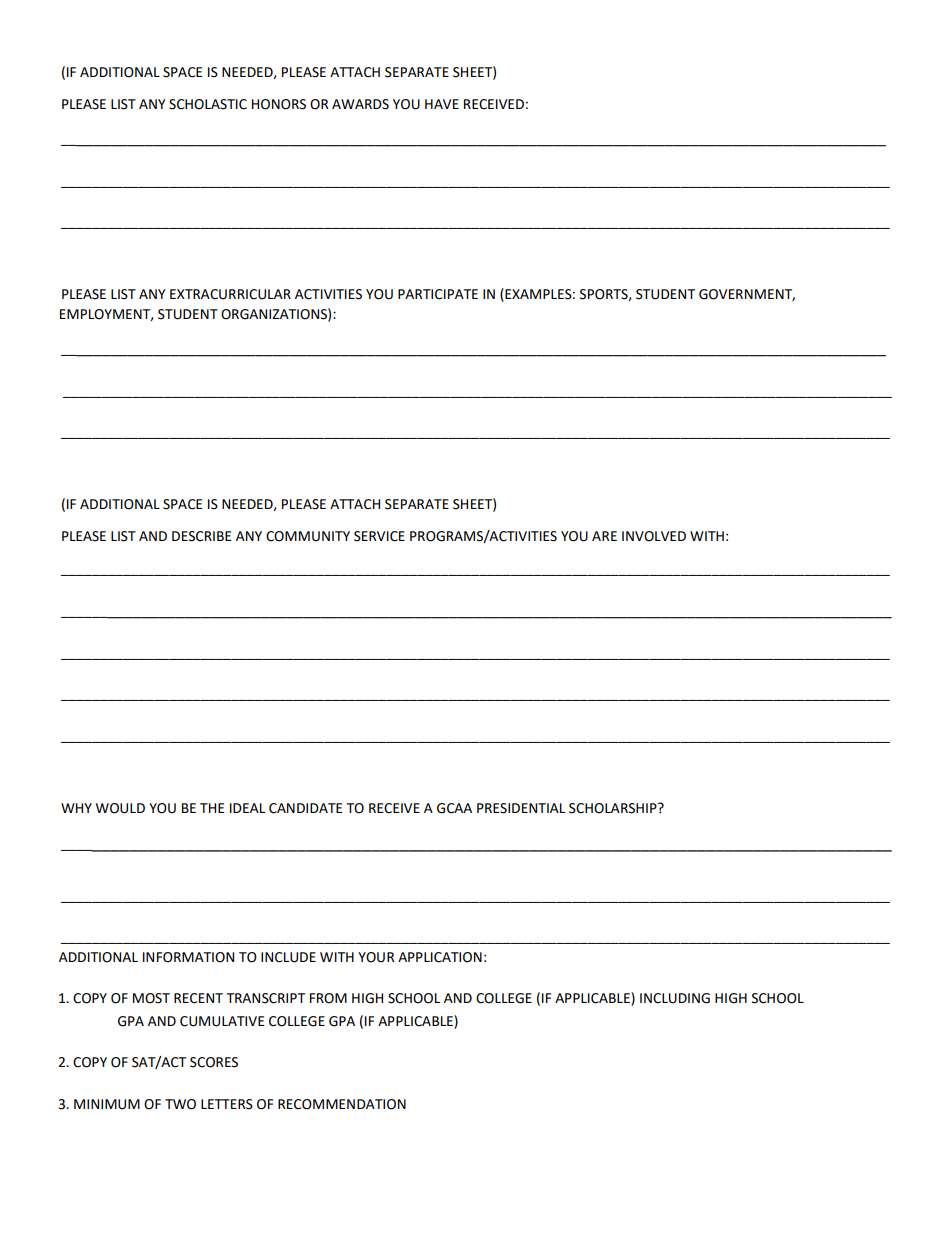 This document has height=1233, width=952. I want to click on INCLUDING, so click(675, 998).
